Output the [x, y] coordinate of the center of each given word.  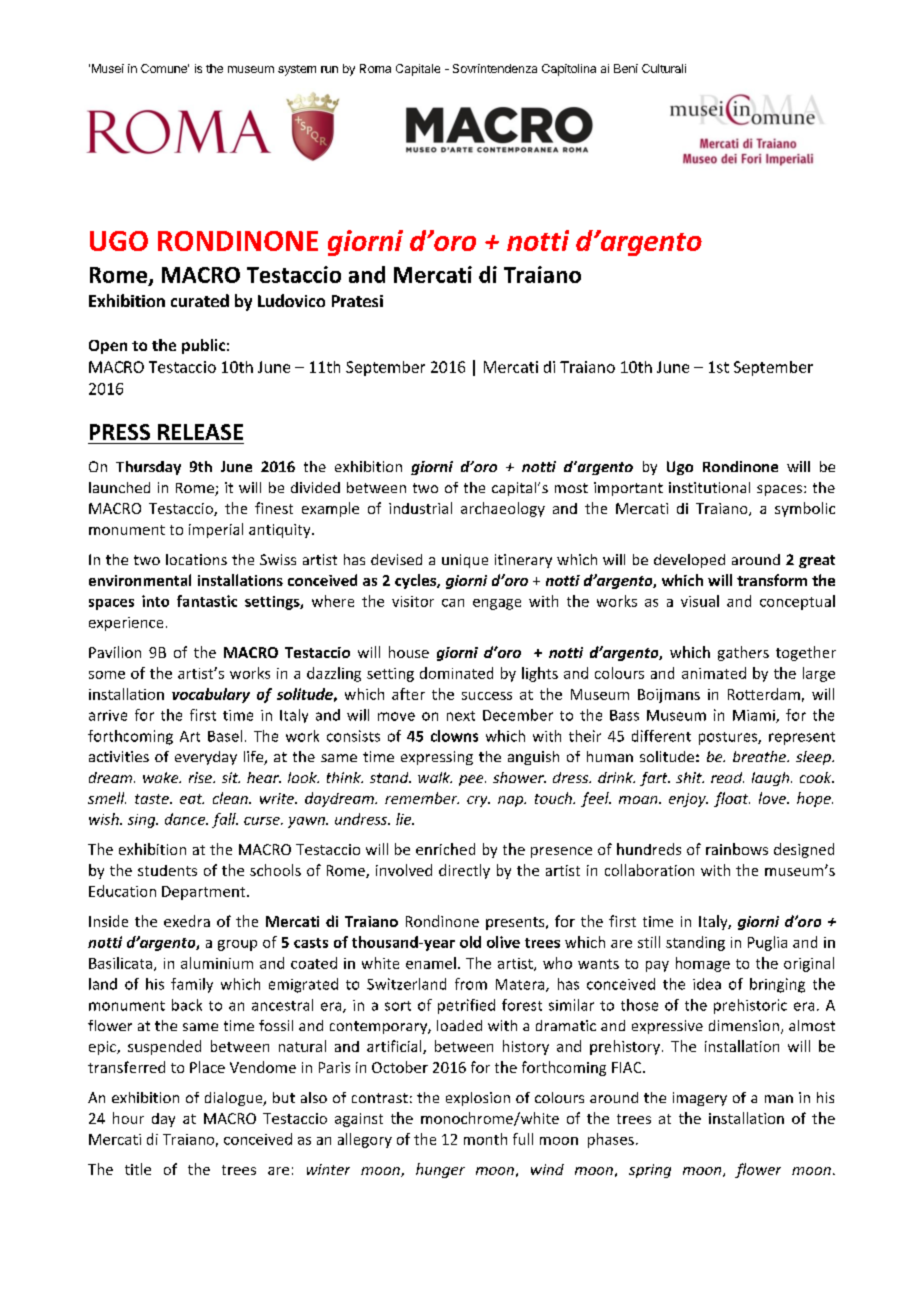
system [297, 70]
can [453, 603]
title [138, 1169]
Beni [626, 68]
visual [700, 601]
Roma [375, 68]
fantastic [207, 601]
